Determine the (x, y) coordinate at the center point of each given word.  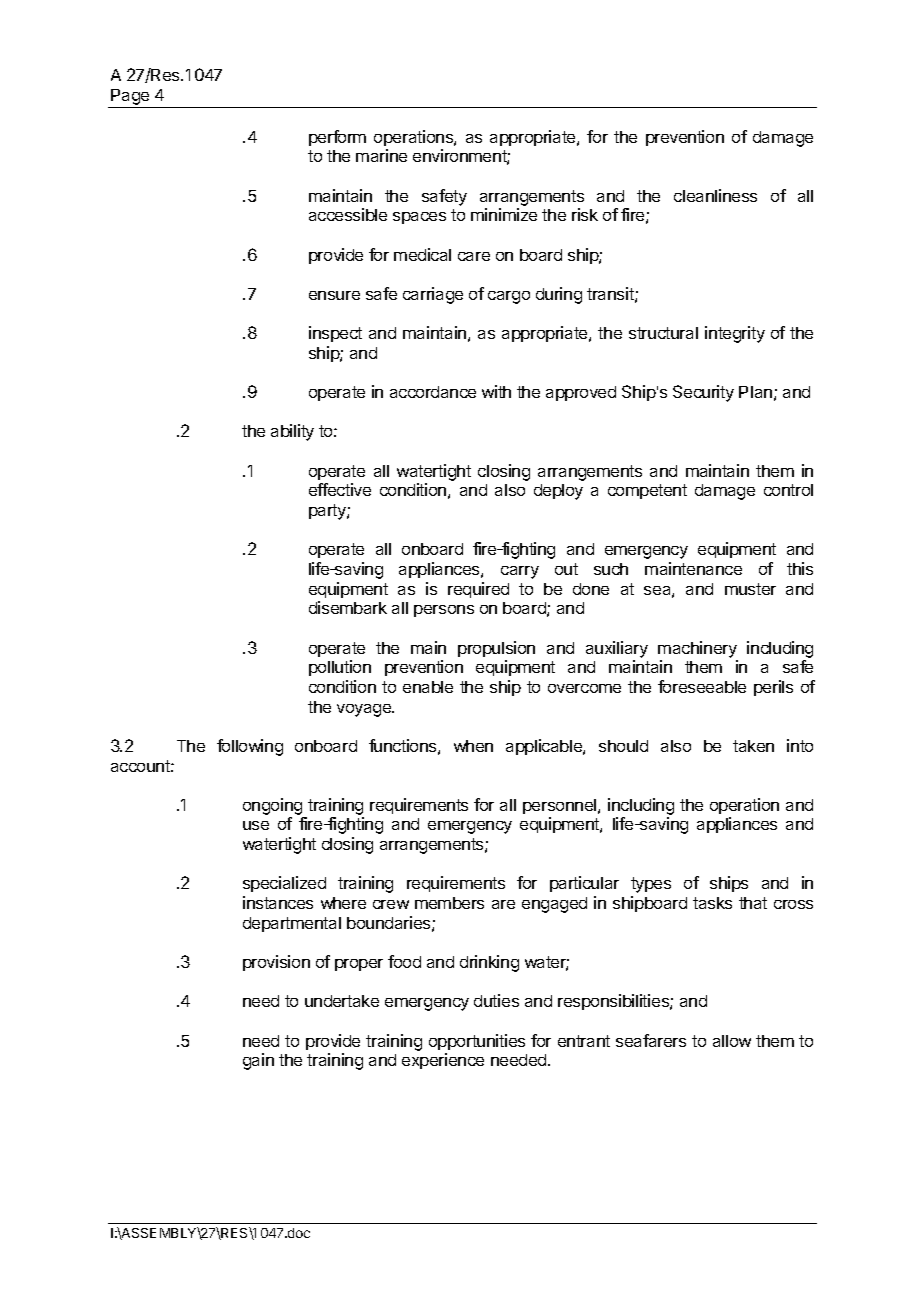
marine (381, 155)
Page (130, 98)
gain (258, 1061)
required (478, 590)
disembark (348, 607)
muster (750, 589)
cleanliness (715, 195)
